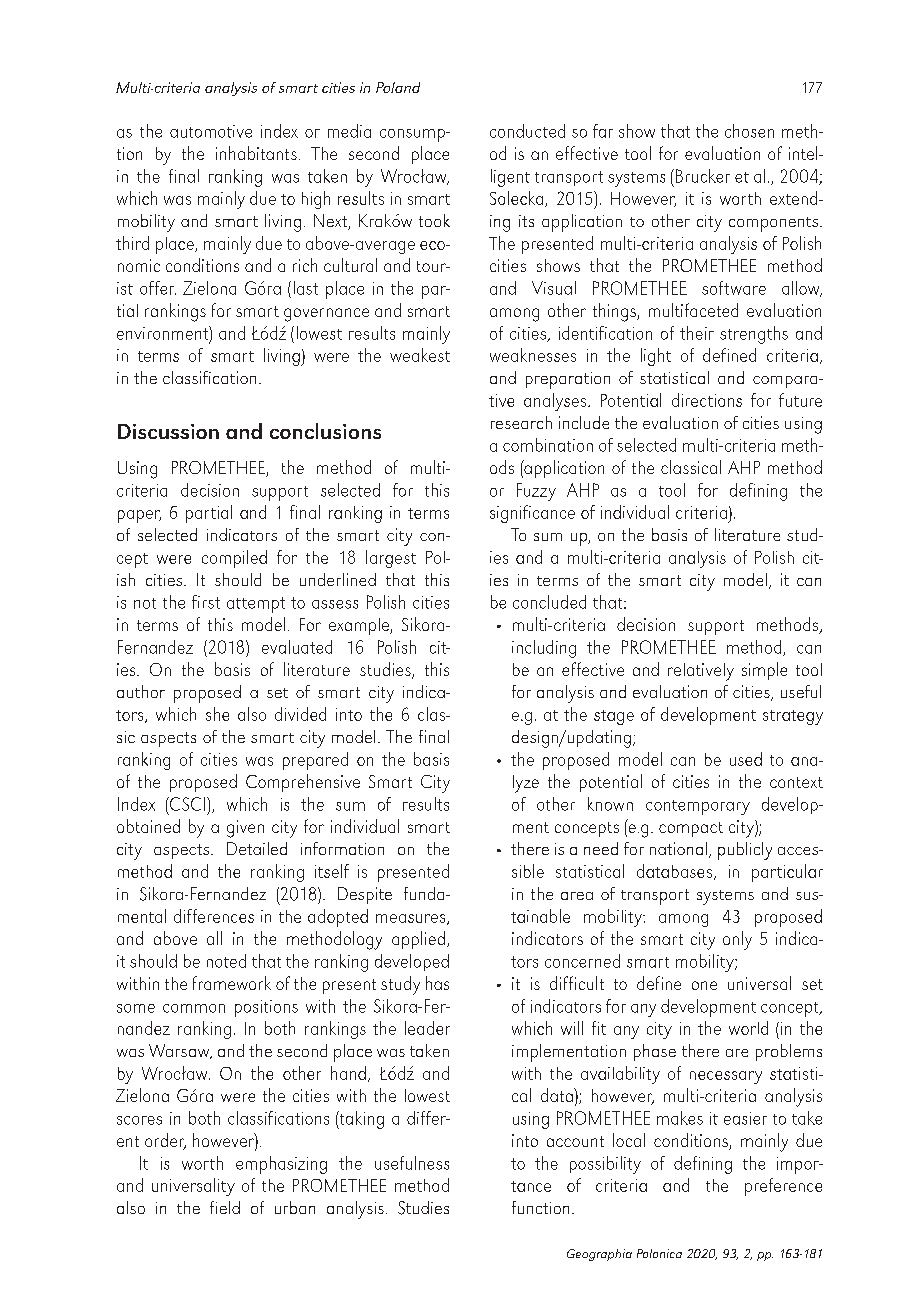 Image resolution: width=917 pixels, height=1316 pixels. I want to click on chosen, so click(749, 131).
